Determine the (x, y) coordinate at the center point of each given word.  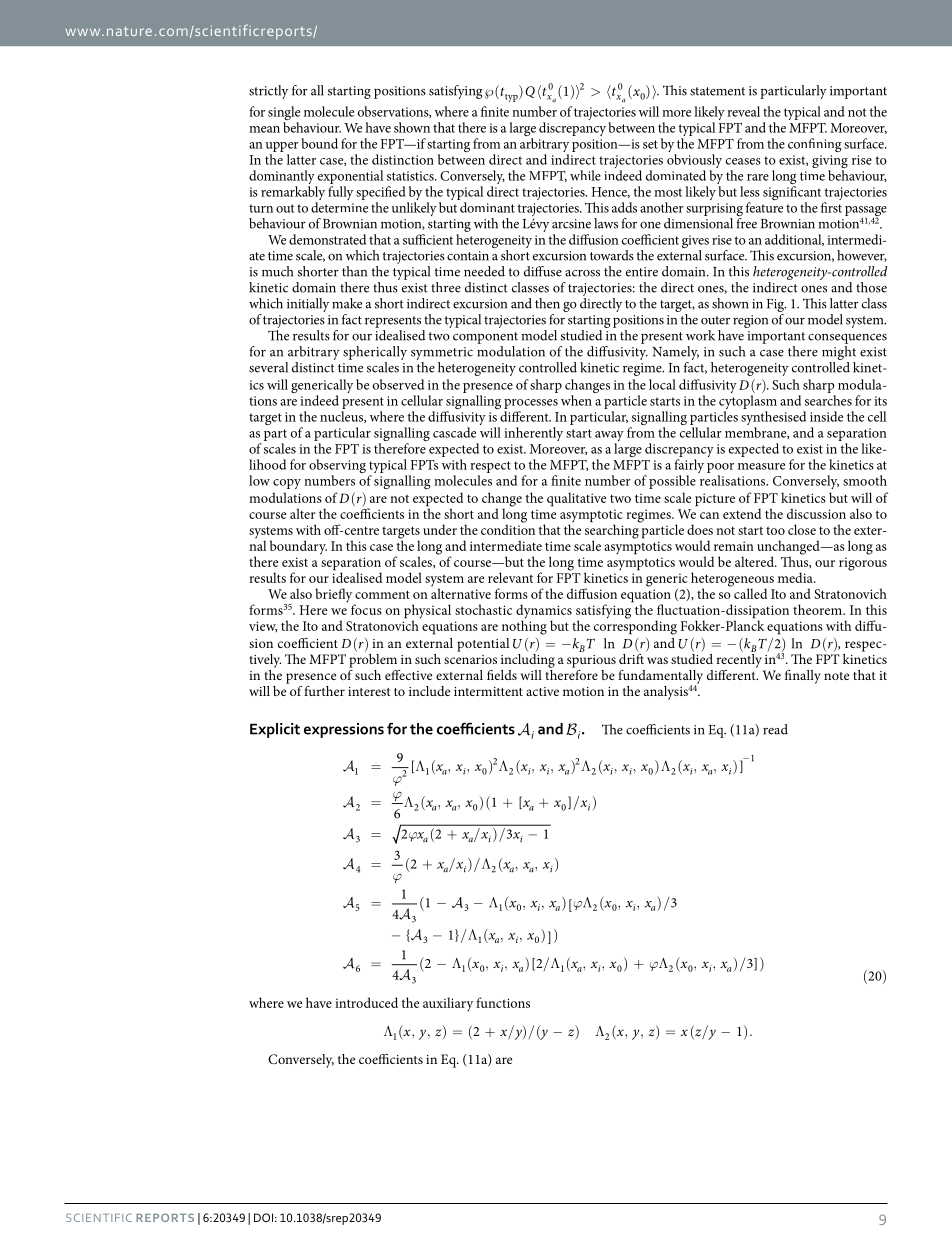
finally (803, 677)
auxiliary (448, 1004)
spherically (375, 353)
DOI (263, 1217)
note (836, 676)
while (585, 175)
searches (828, 400)
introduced (366, 1002)
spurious (591, 661)
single (284, 114)
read (775, 729)
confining (814, 145)
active (542, 691)
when (576, 400)
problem (373, 659)
